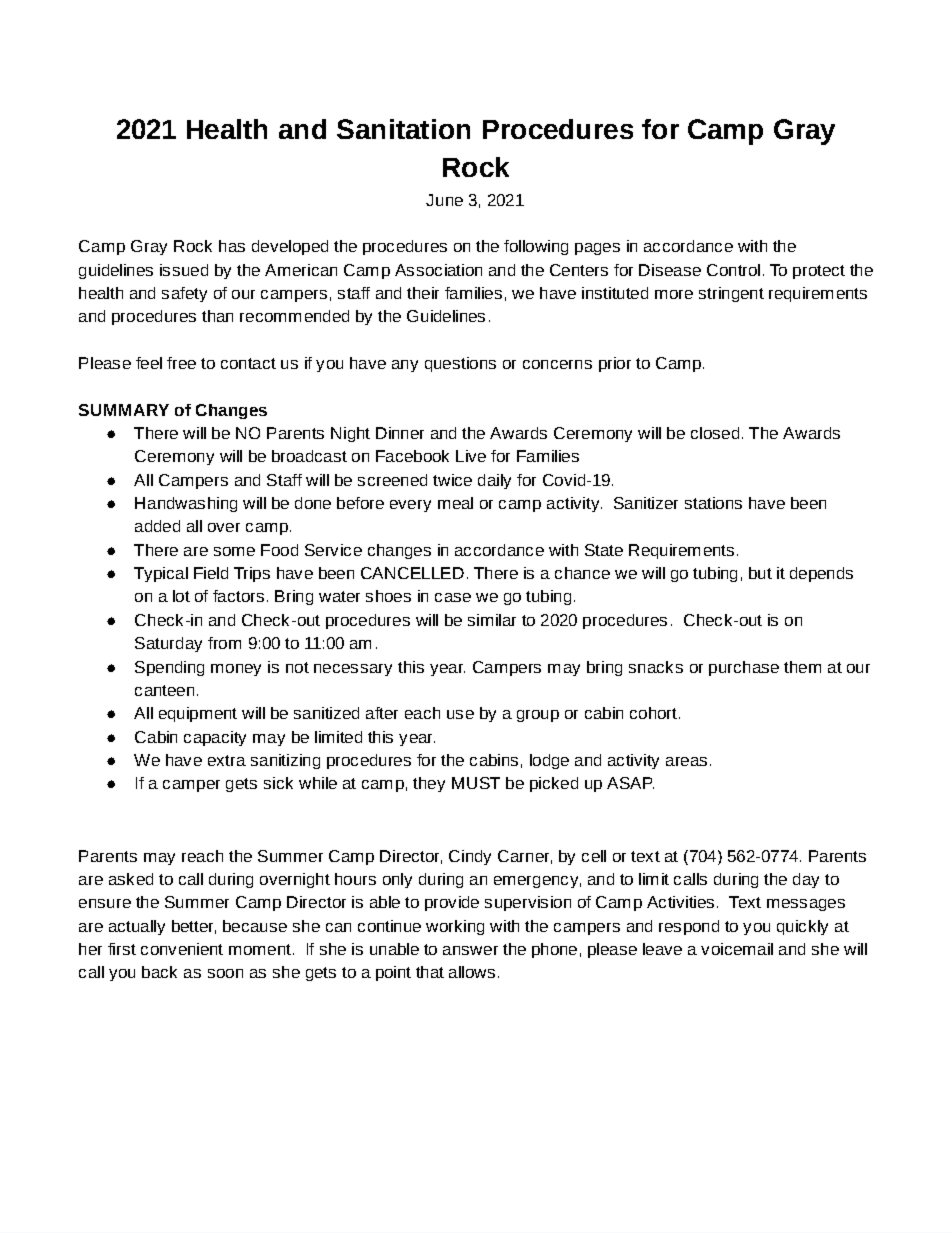 Image resolution: width=952 pixels, height=1233 pixels. Describe the element at coordinates (733, 270) in the image. I see `Control` at that location.
